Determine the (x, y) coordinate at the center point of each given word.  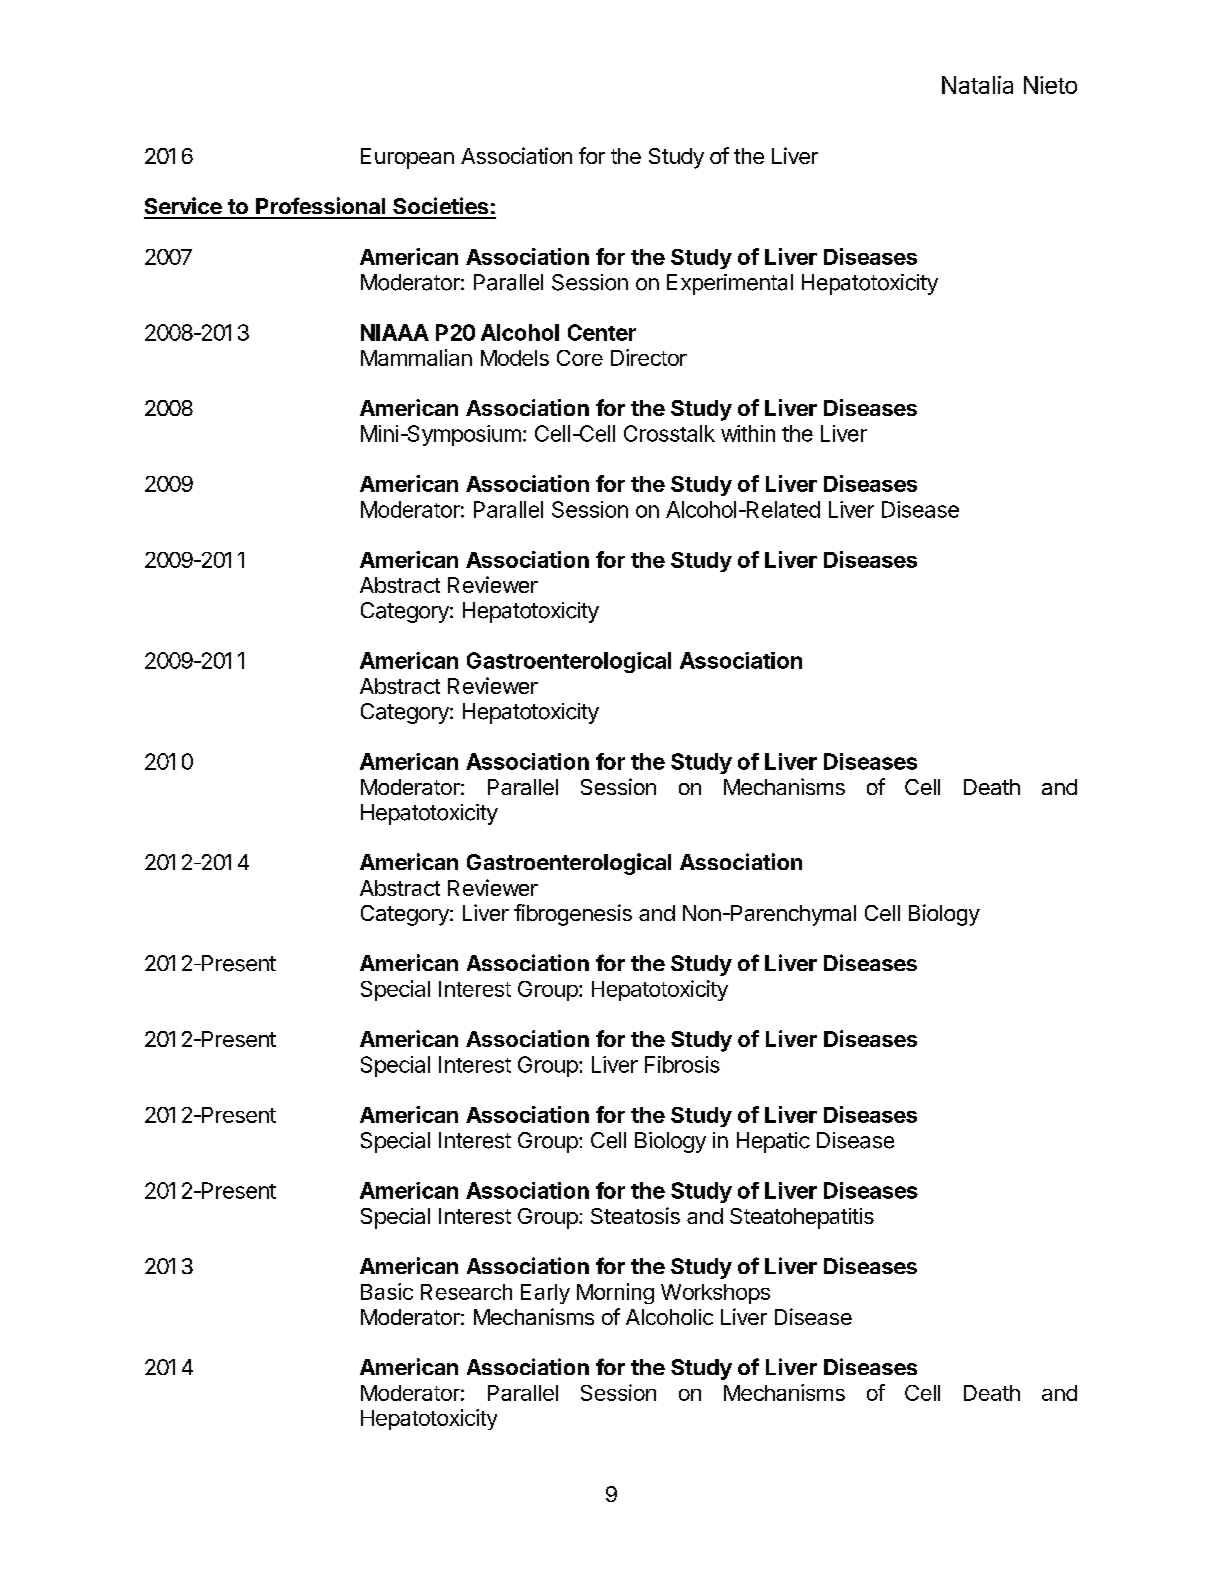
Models (515, 358)
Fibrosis (682, 1064)
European (407, 158)
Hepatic (773, 1142)
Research (466, 1292)
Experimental (730, 284)
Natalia (977, 85)
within (748, 433)
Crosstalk (669, 433)
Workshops (715, 1294)
